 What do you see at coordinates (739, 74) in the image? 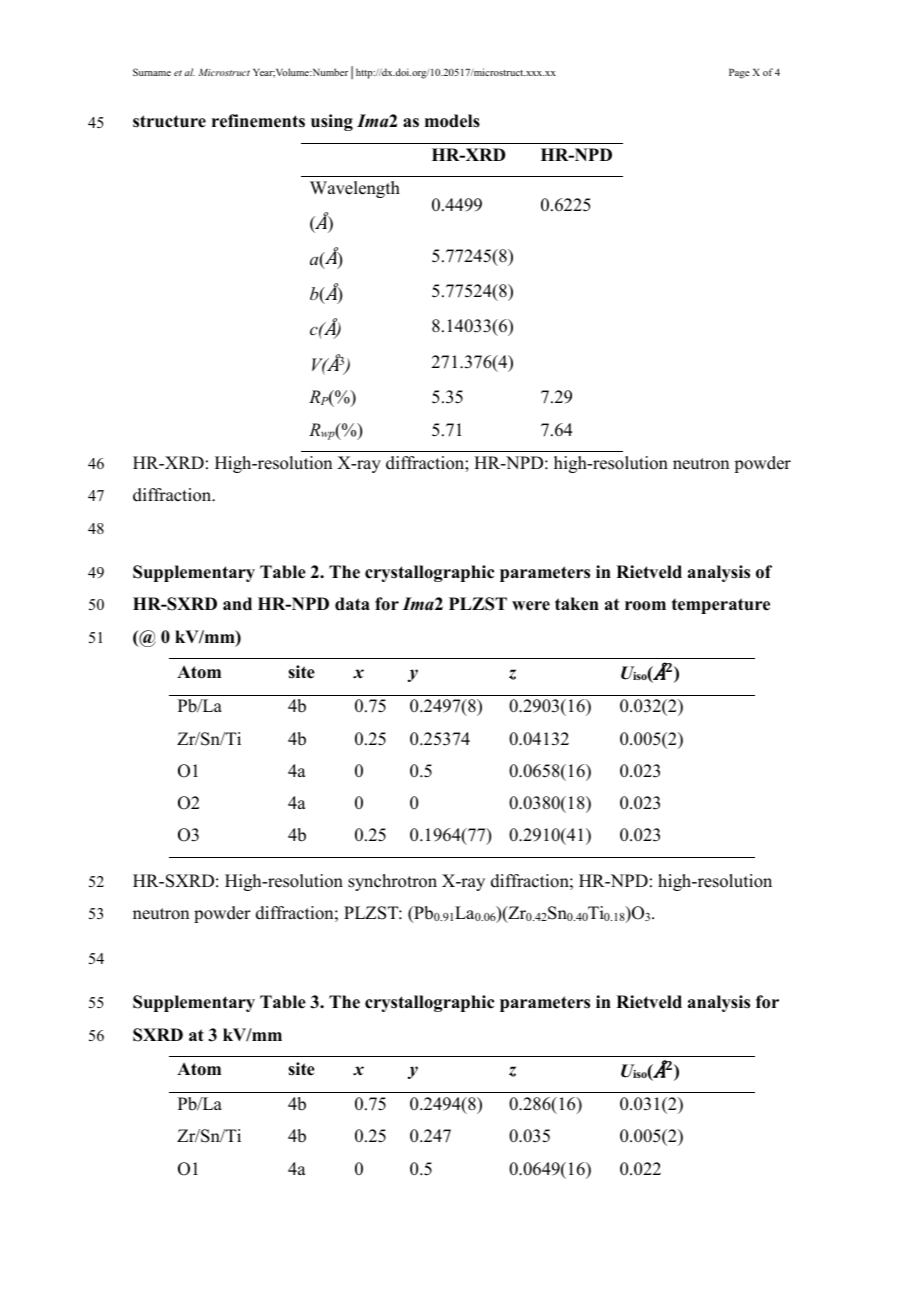
I see `Page` at bounding box center [739, 74].
